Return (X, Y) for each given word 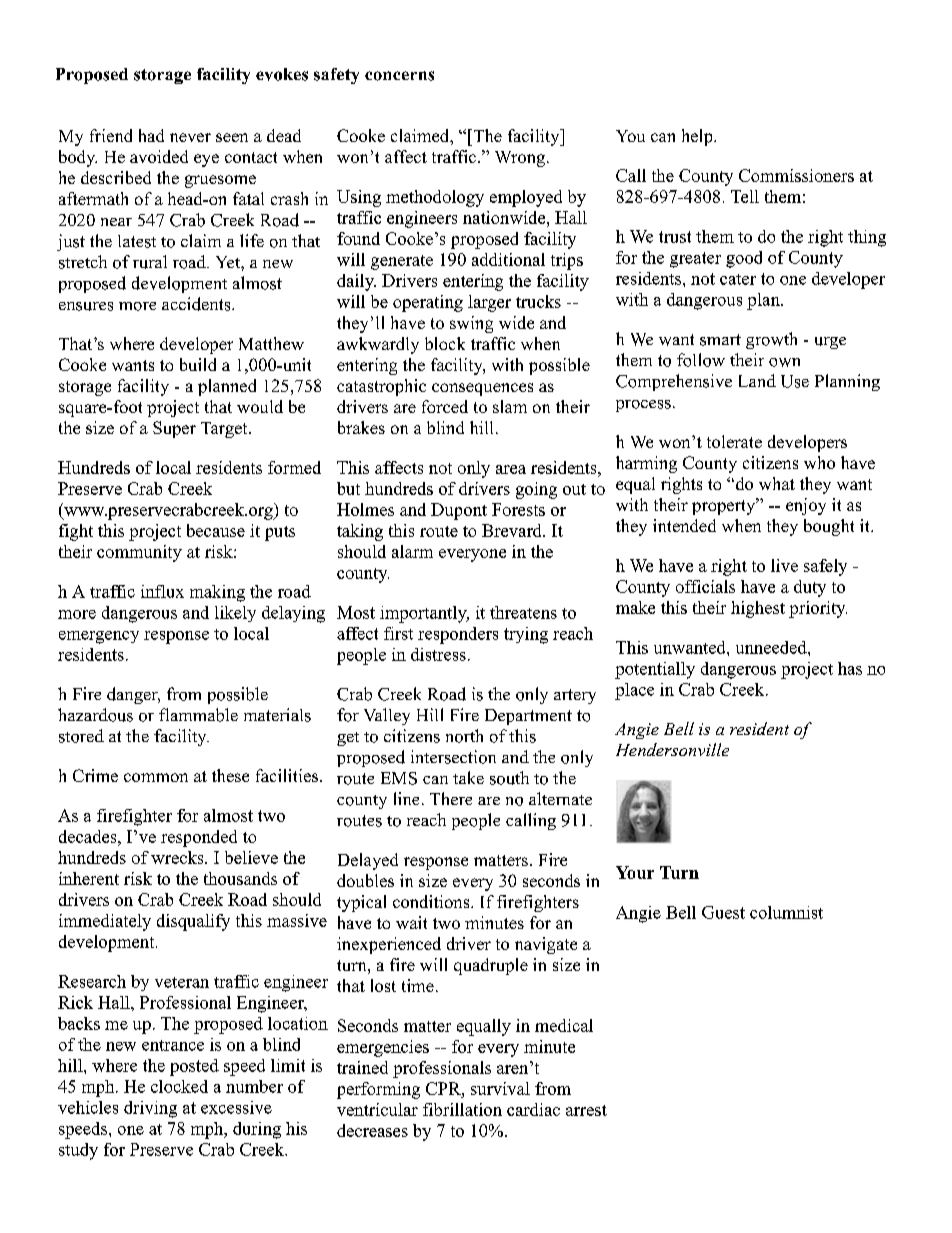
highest (758, 609)
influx (162, 591)
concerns (399, 76)
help (698, 137)
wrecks (178, 857)
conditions (432, 901)
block (445, 343)
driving (150, 1109)
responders (458, 635)
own (784, 362)
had (151, 135)
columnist (786, 912)
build (198, 364)
